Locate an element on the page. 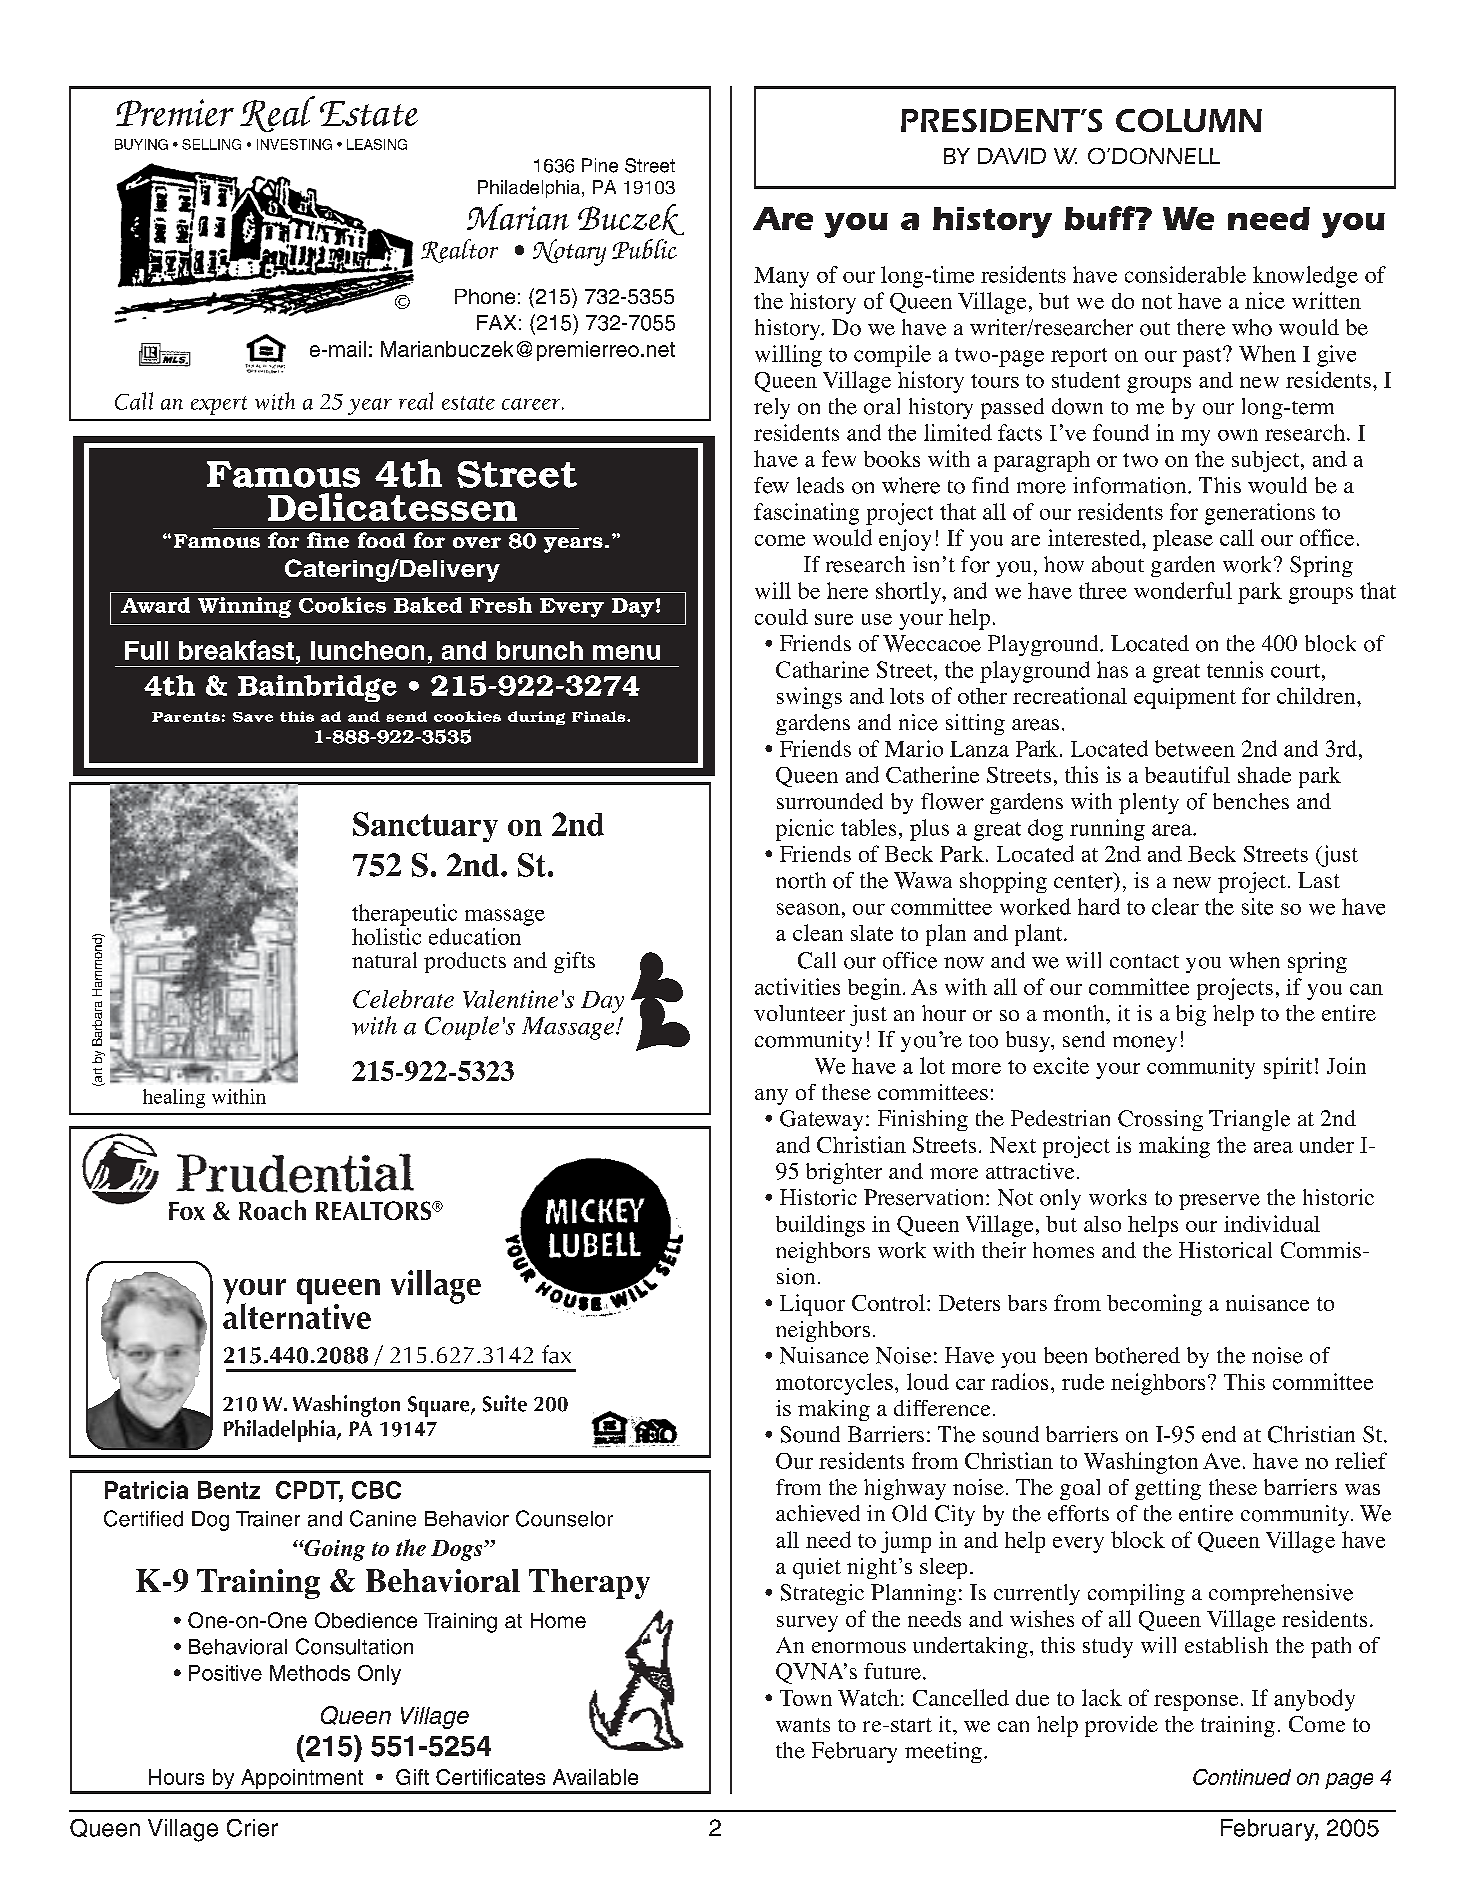 The image size is (1465, 1896). activities is located at coordinates (797, 986).
